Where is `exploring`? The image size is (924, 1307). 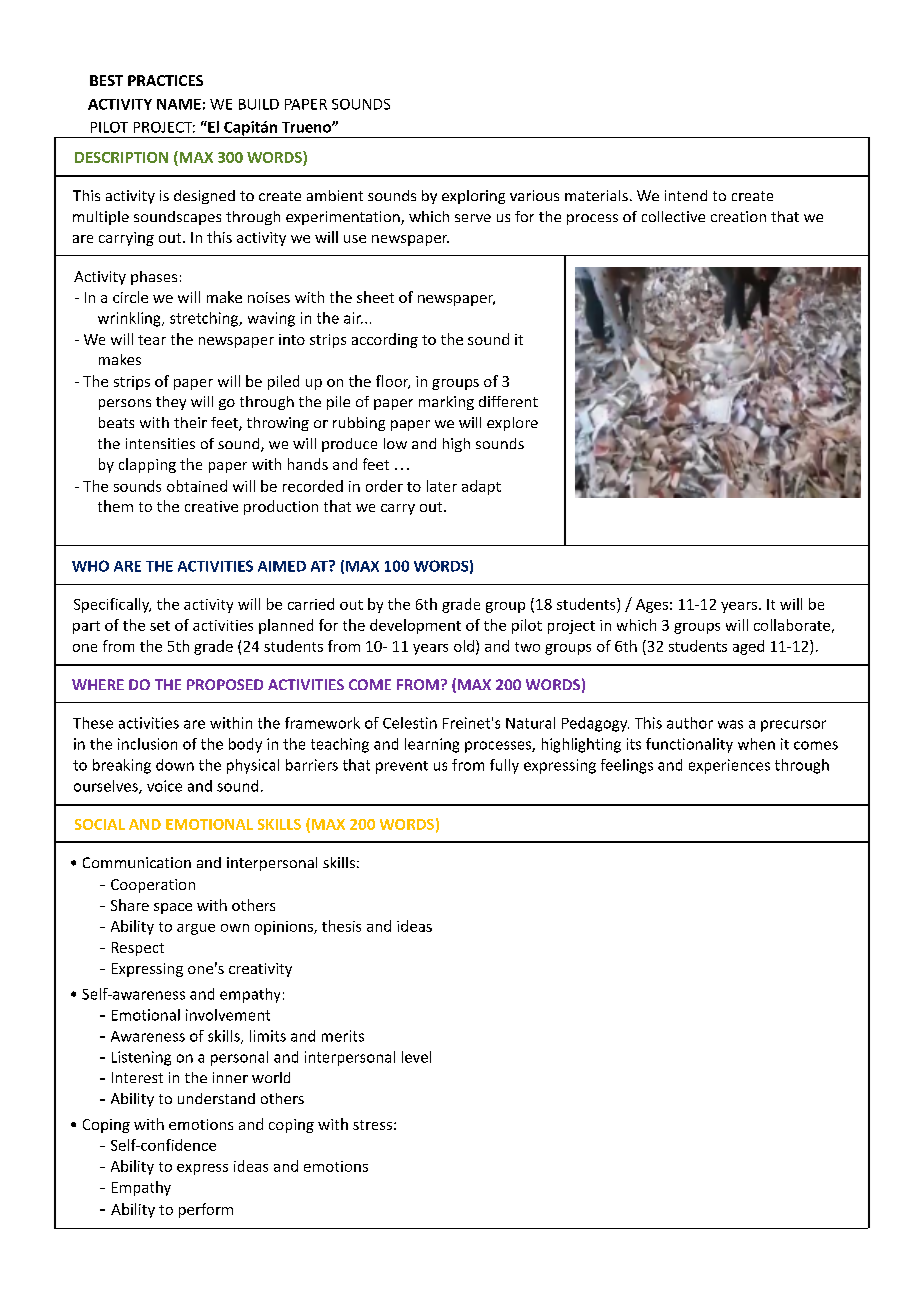
exploring is located at coordinates (473, 197).
